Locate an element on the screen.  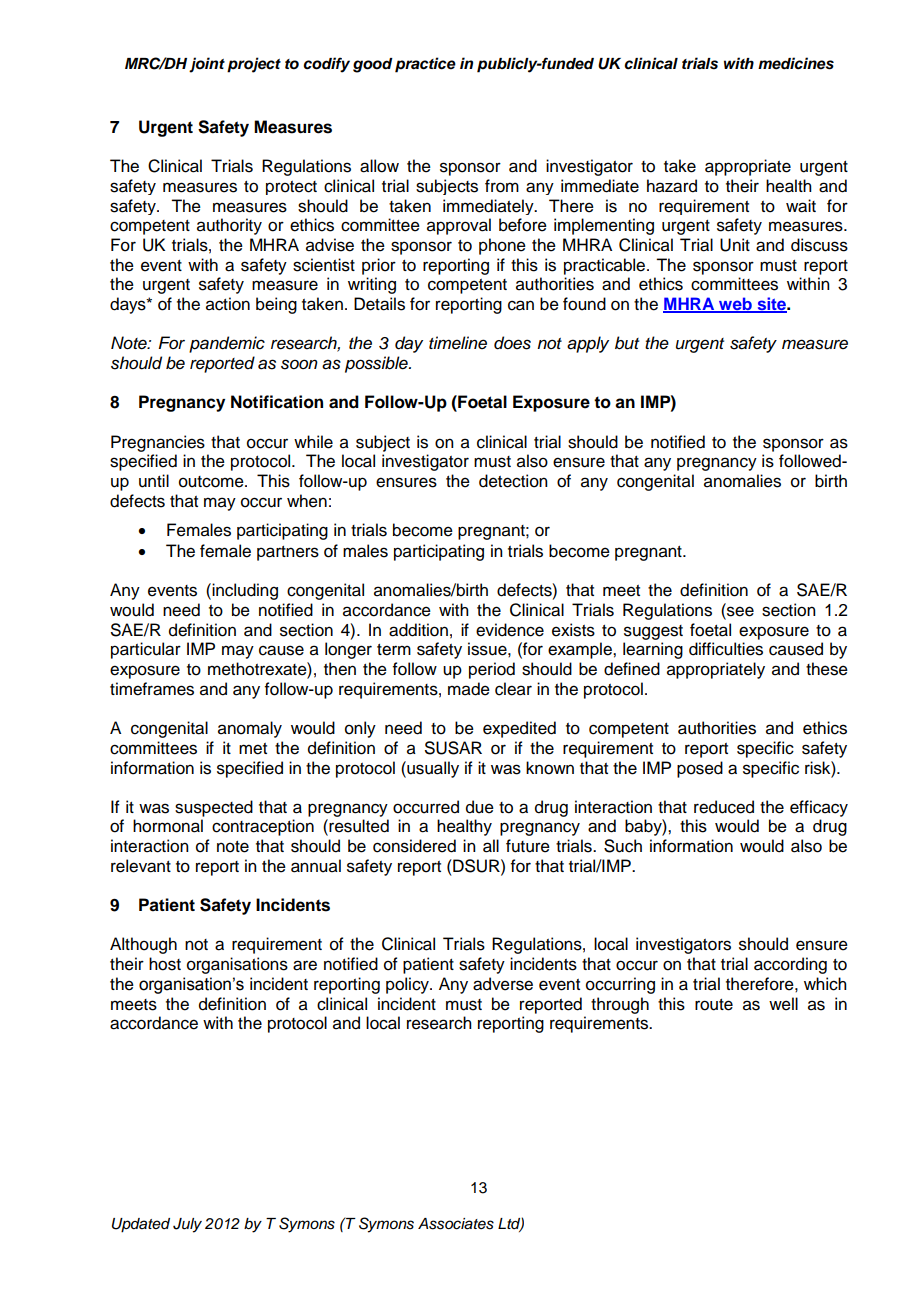
particular is located at coordinates (146, 650).
